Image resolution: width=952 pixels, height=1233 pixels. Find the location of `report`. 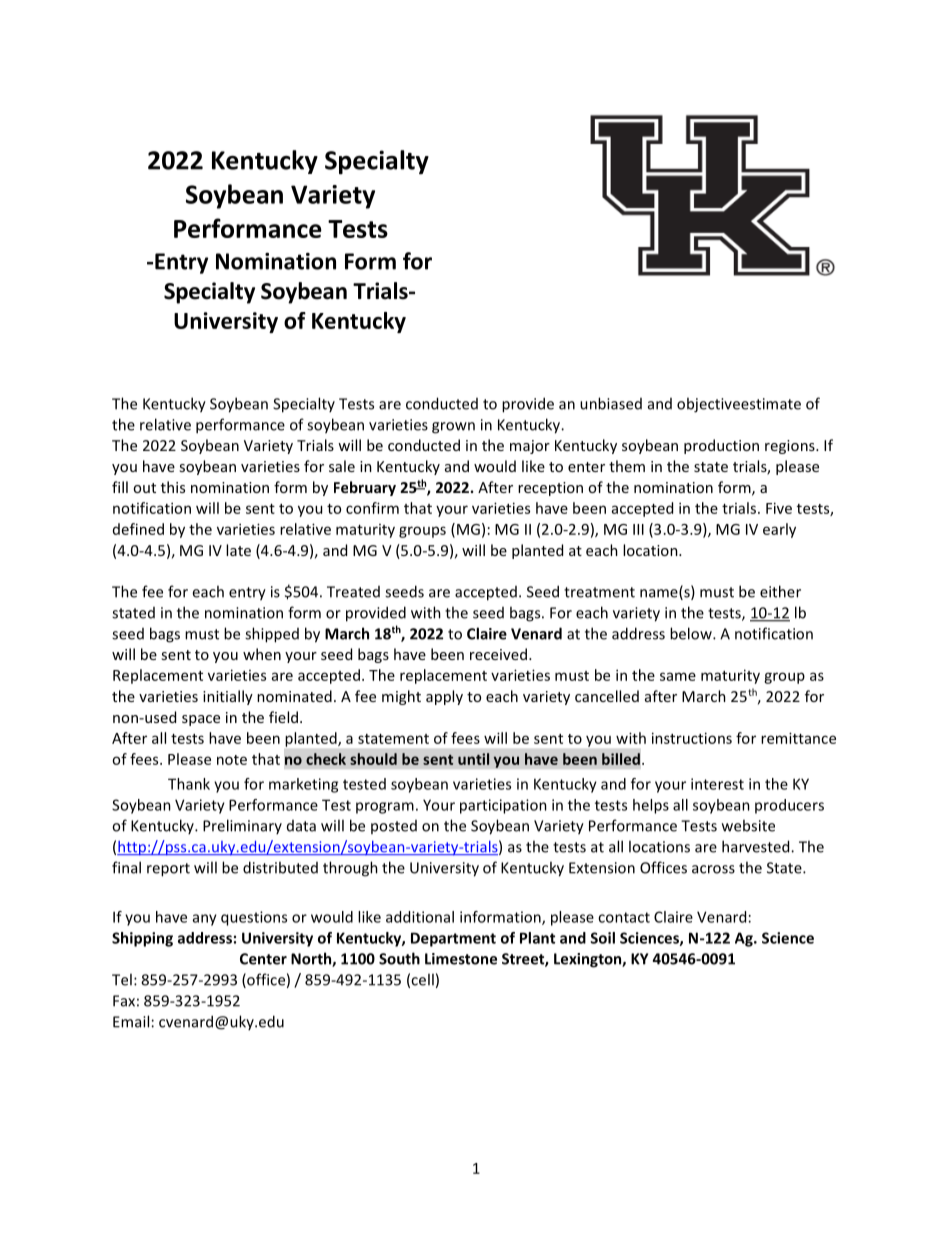

report is located at coordinates (168, 870).
